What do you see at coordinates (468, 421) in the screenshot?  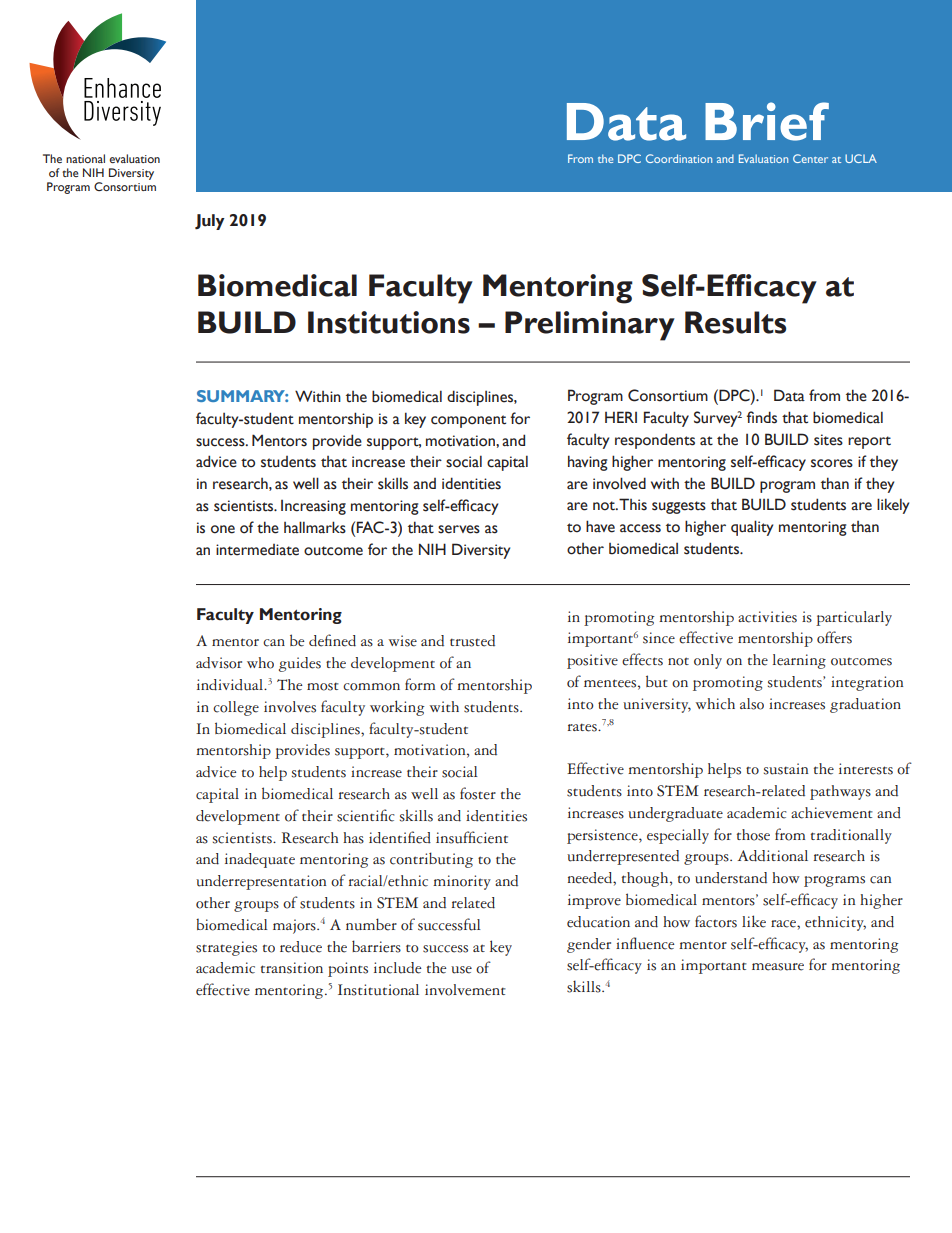 I see `component` at bounding box center [468, 421].
